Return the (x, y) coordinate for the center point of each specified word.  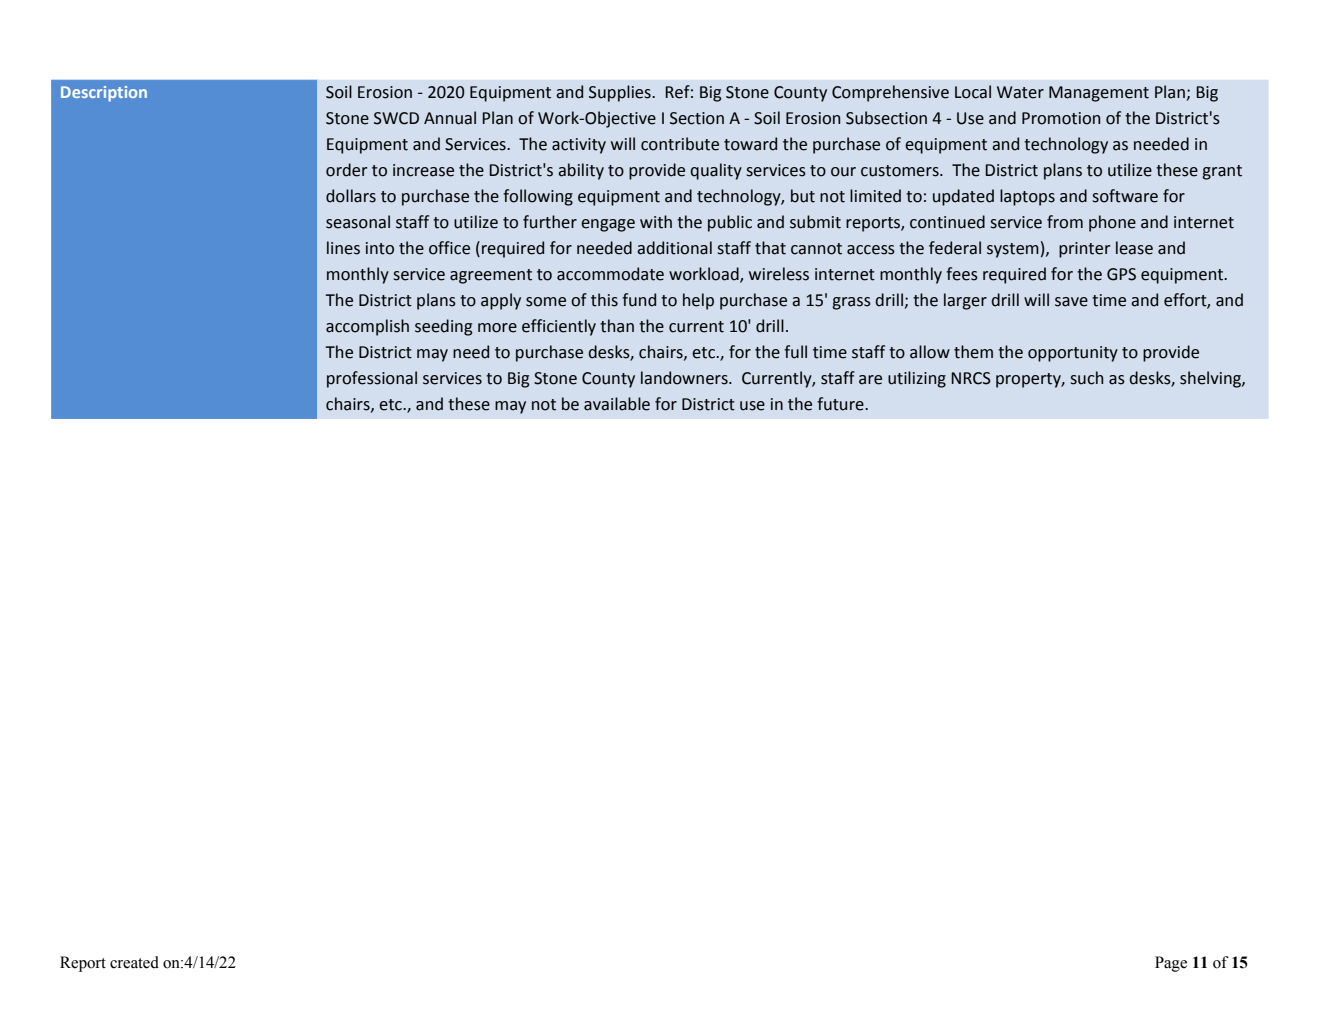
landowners (685, 378)
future (841, 404)
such (1086, 378)
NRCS (971, 378)
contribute (680, 144)
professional (372, 379)
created (134, 962)
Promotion (1061, 118)
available (617, 404)
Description (104, 94)
